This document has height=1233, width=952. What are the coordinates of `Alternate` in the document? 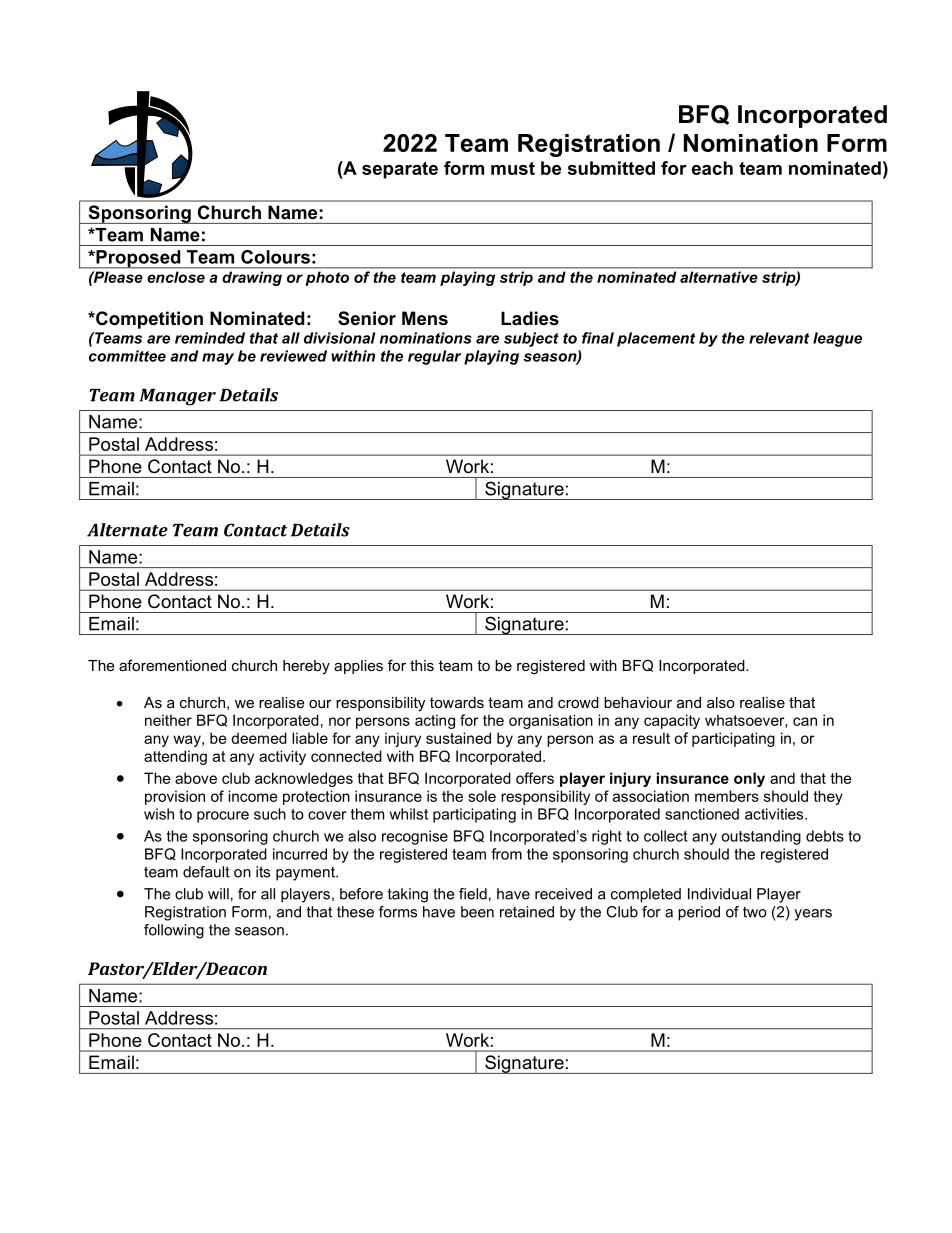 It's located at (127, 530).
